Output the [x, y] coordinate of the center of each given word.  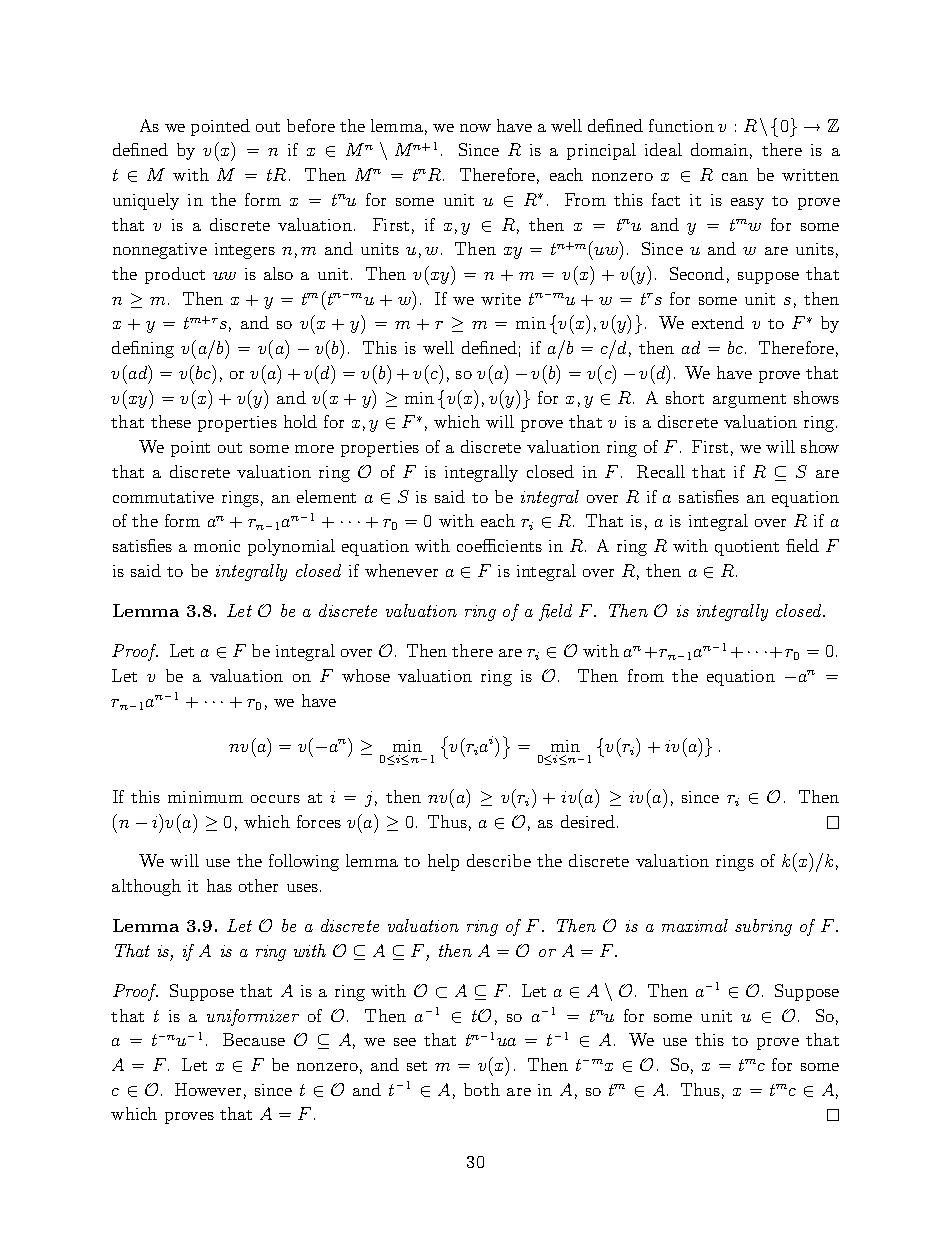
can [735, 177]
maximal [695, 925]
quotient [747, 548]
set [417, 1066]
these [171, 421]
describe [499, 860]
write [501, 299]
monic [217, 546]
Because [254, 1039]
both [482, 1089]
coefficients [499, 545]
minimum [205, 797]
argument [749, 401]
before [311, 125]
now [475, 128]
